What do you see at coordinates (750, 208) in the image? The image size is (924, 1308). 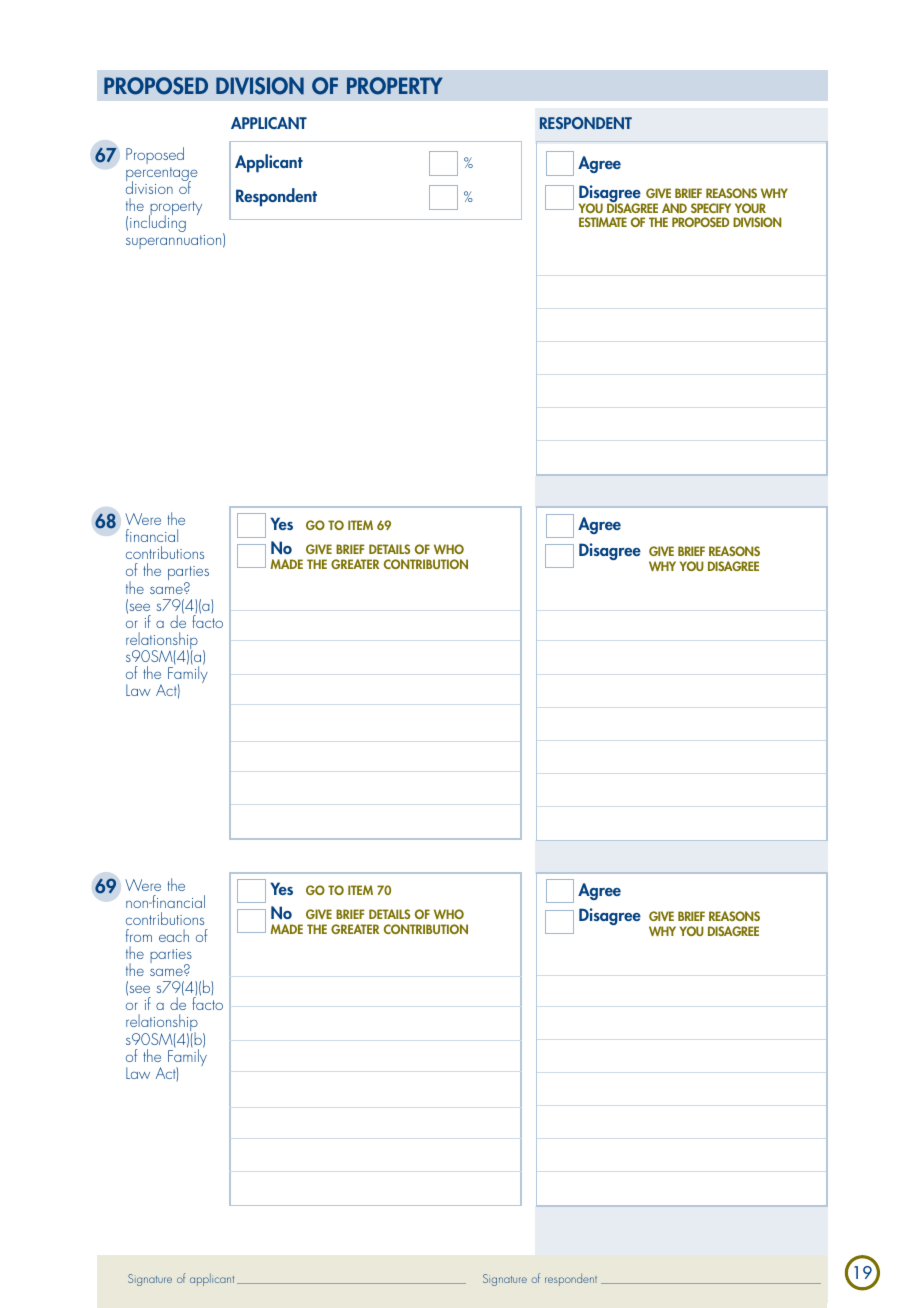 I see `your` at bounding box center [750, 208].
